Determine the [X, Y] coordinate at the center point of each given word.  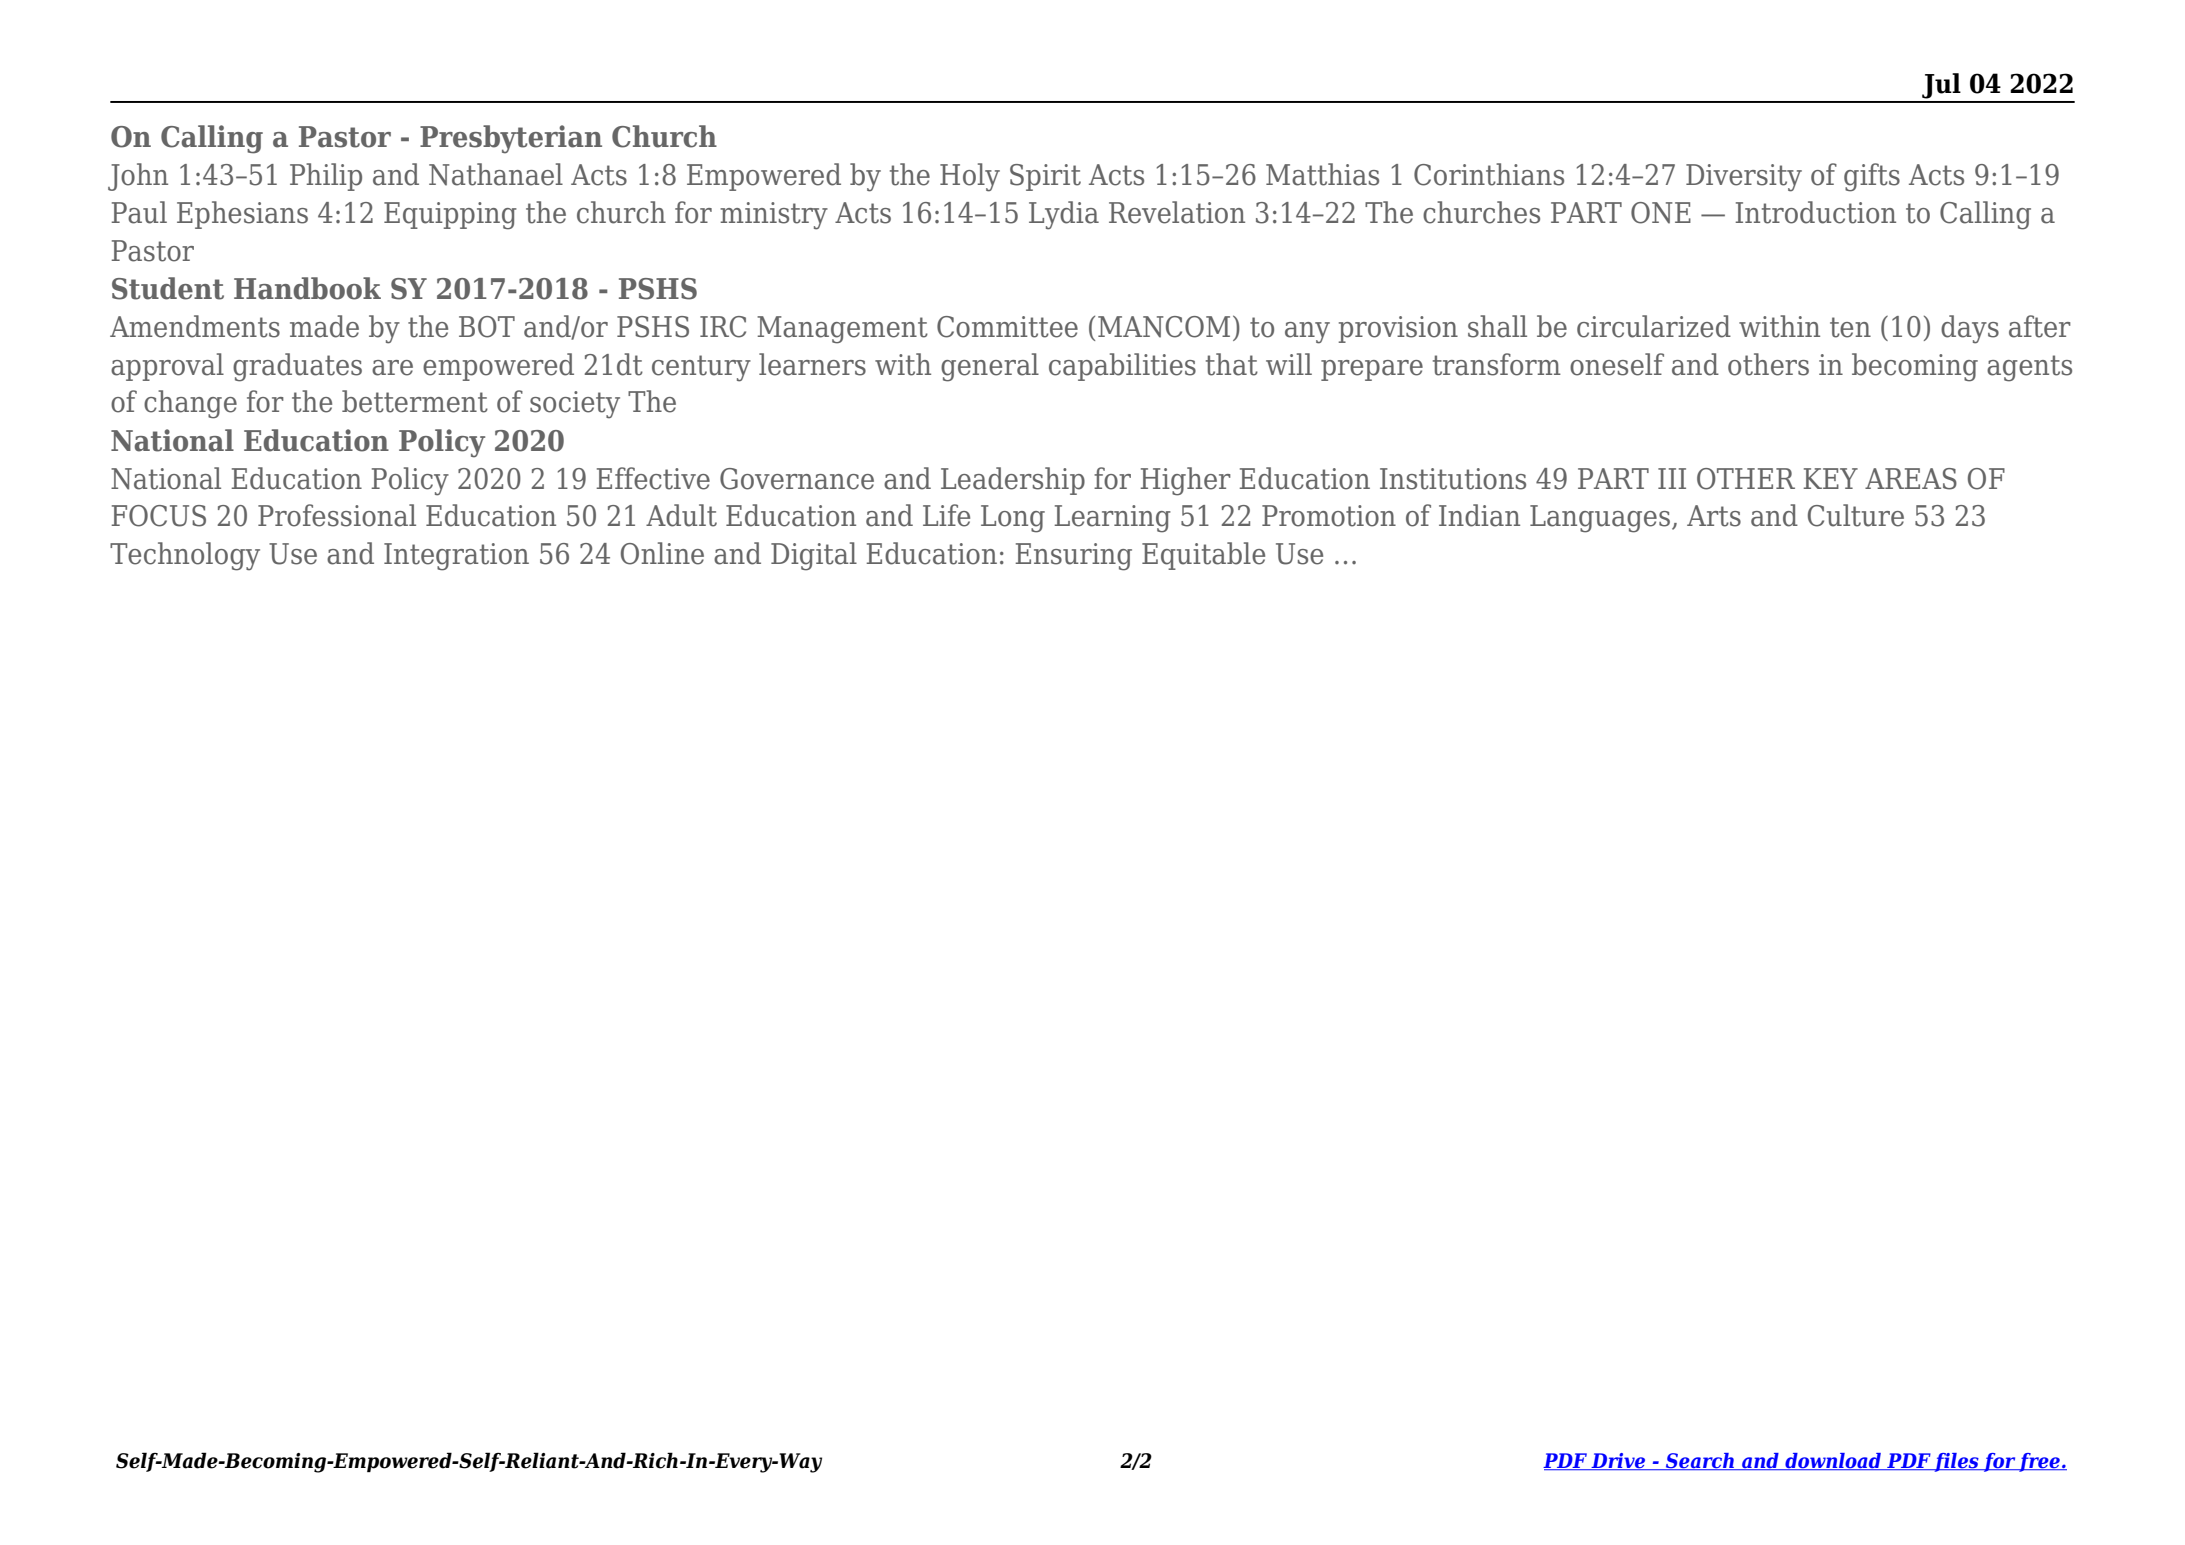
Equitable [1203, 556]
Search [1700, 1461]
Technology [185, 556]
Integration [456, 557]
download [1833, 1461]
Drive [1618, 1461]
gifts [1872, 177]
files [1956, 1462]
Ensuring [1073, 557]
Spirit [1045, 177]
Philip [326, 177]
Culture [1856, 515]
